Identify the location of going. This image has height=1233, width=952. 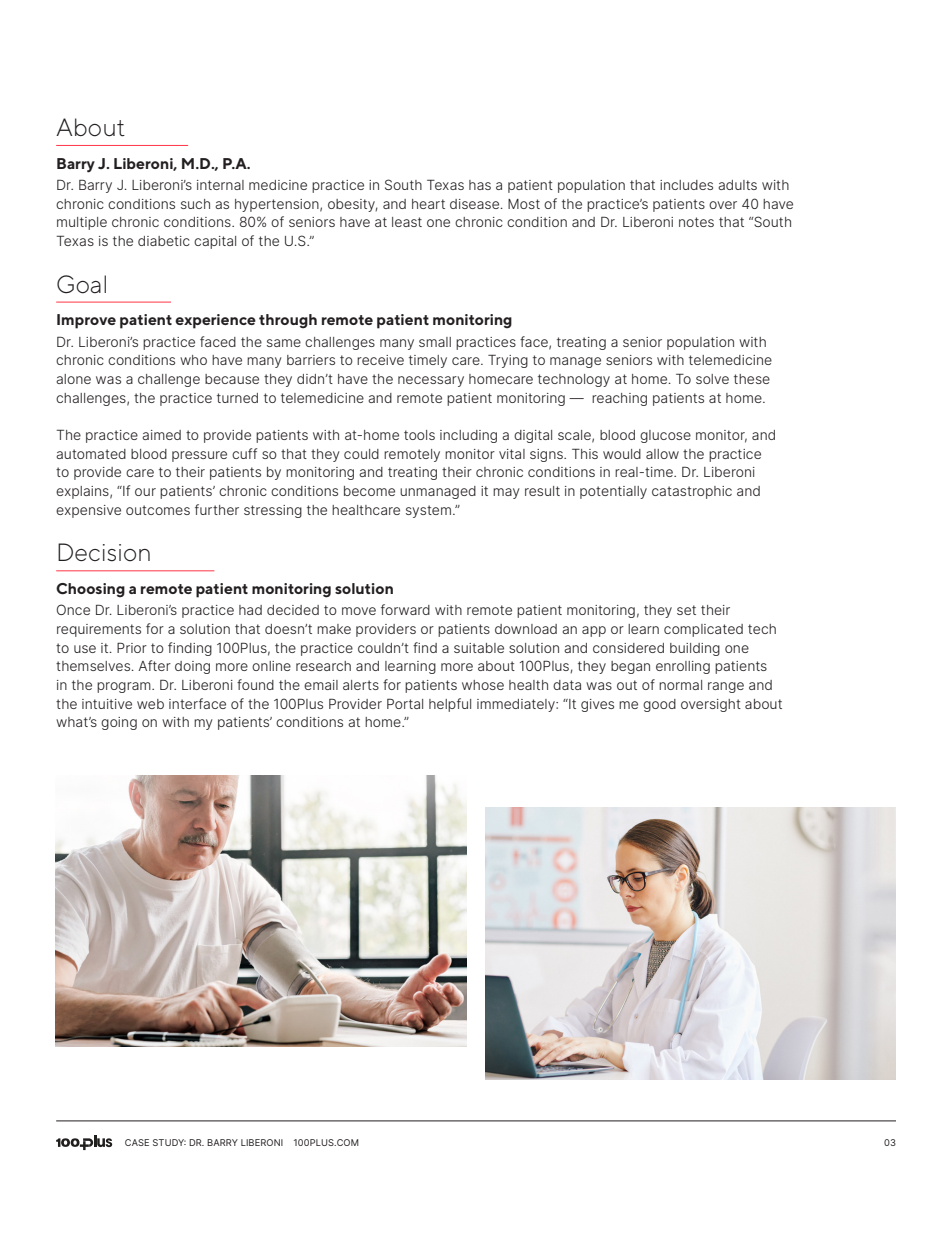
(119, 723).
